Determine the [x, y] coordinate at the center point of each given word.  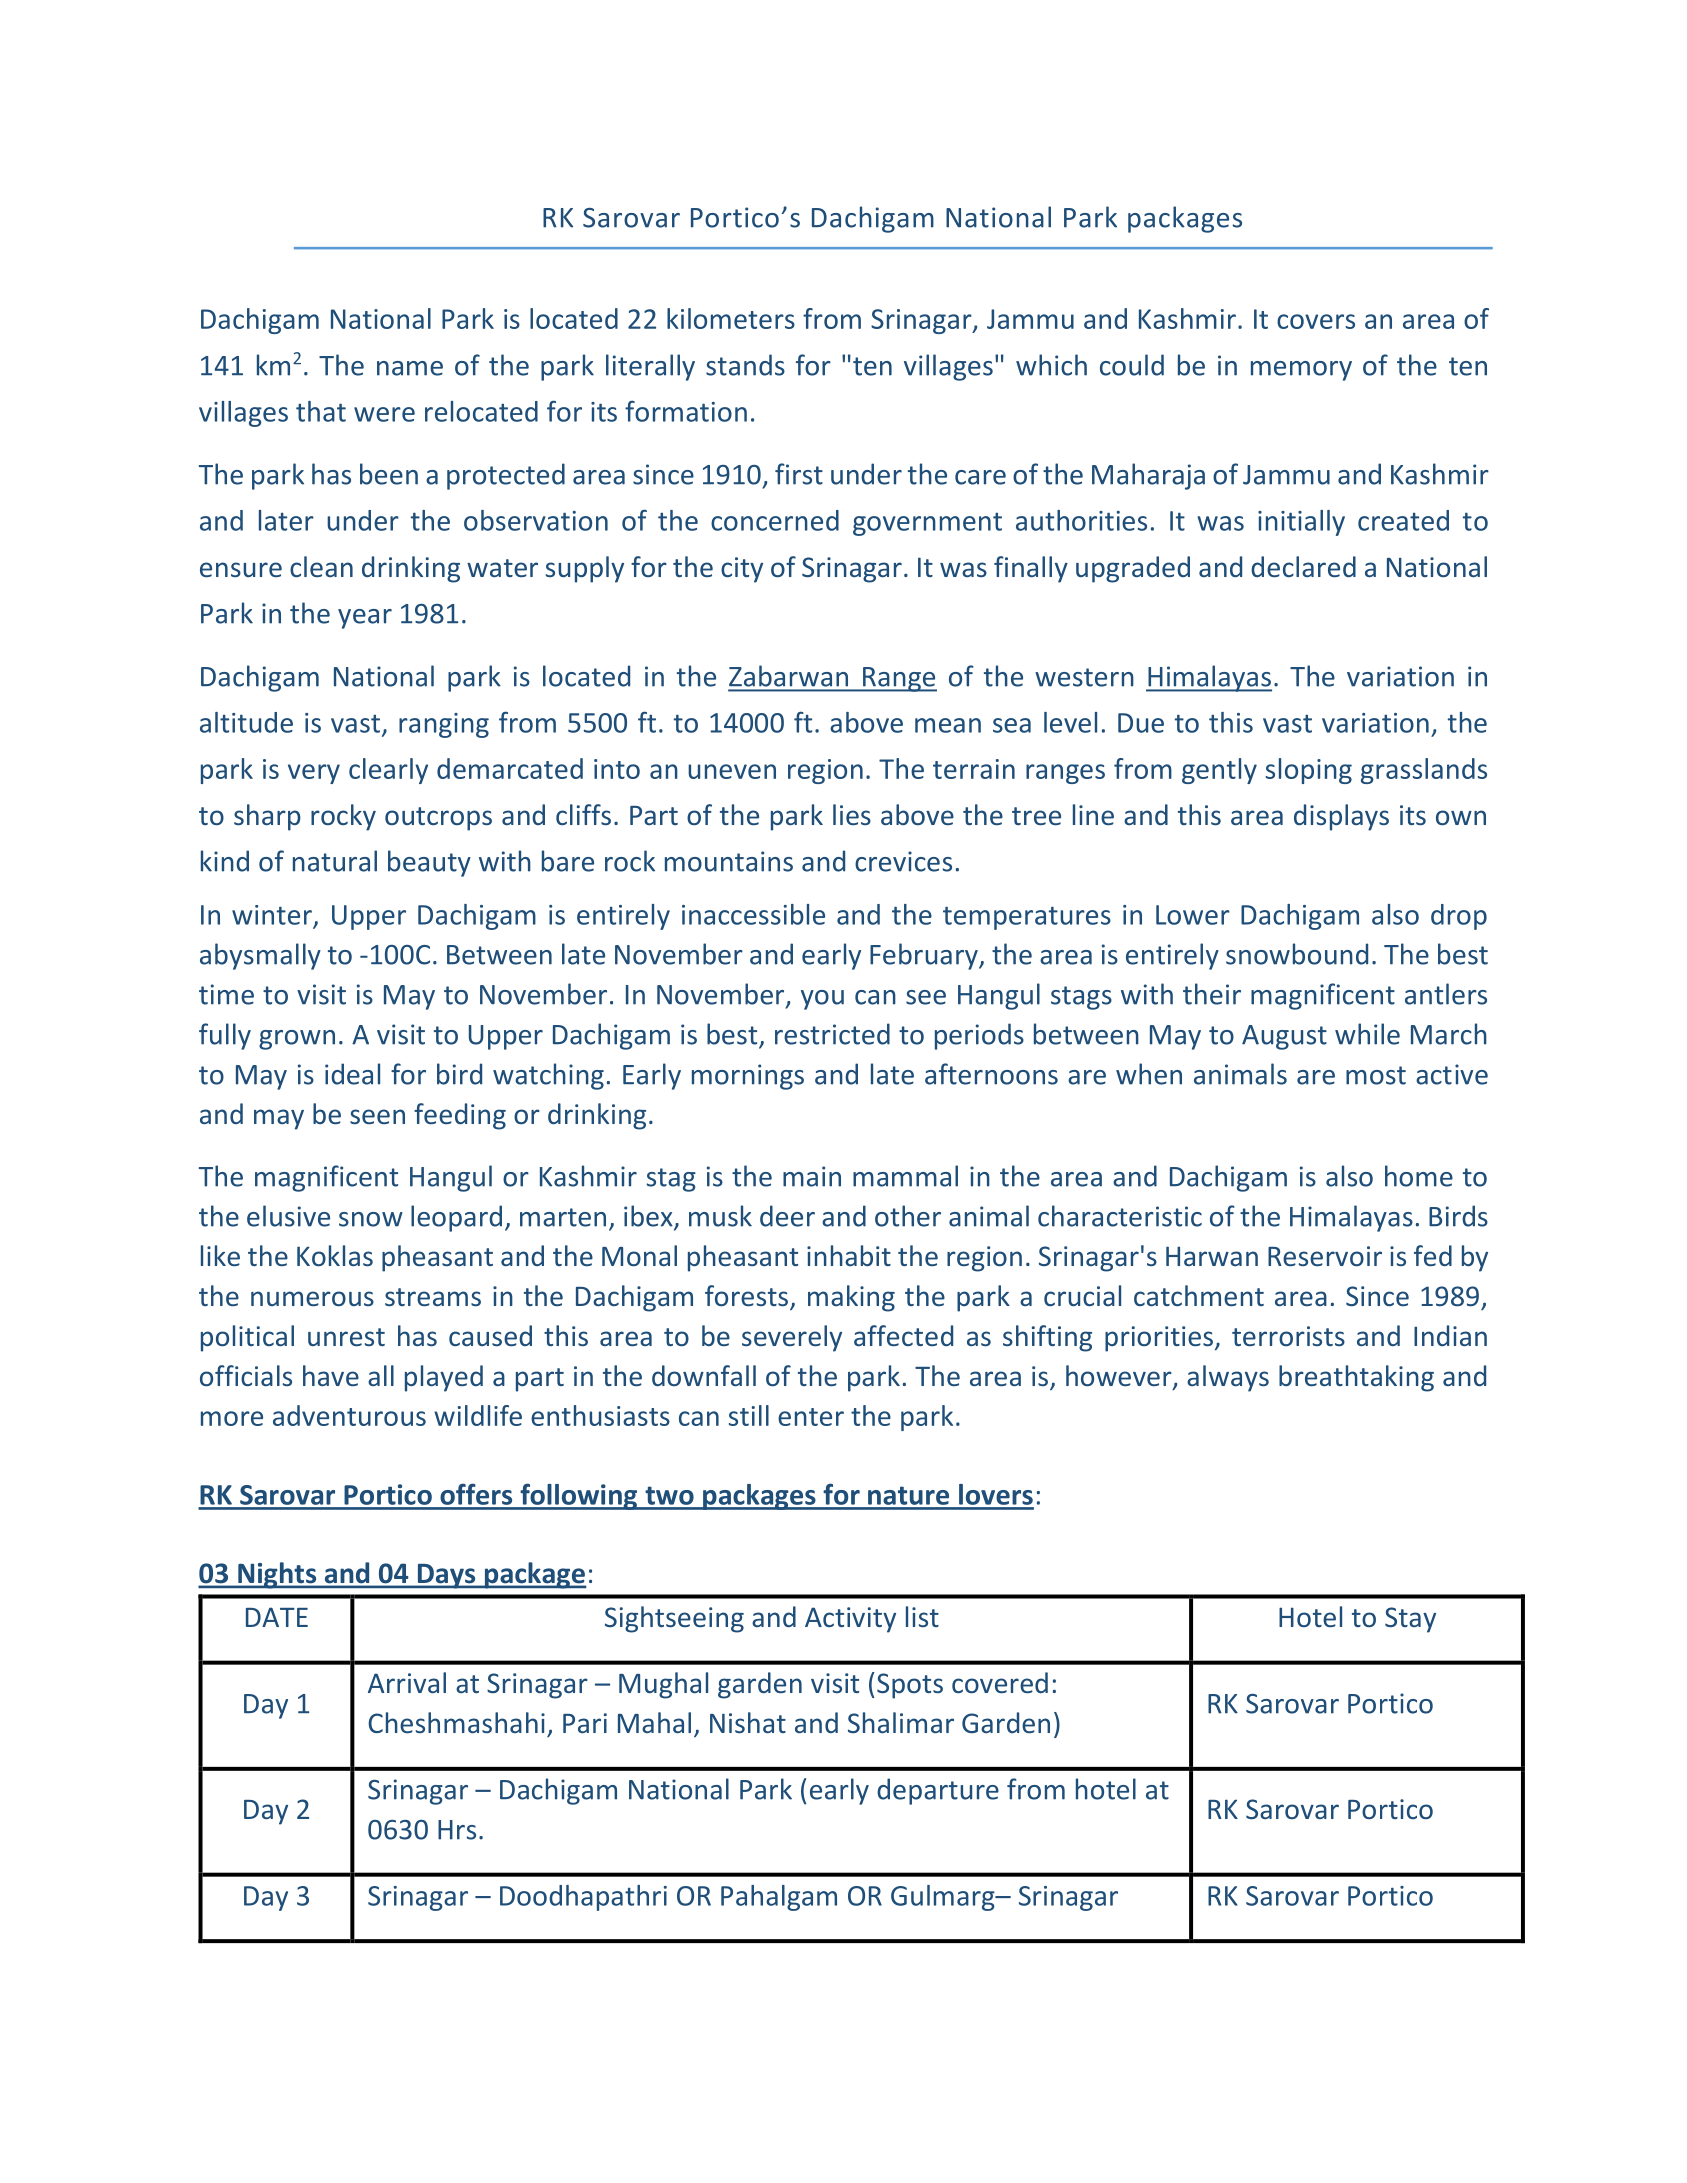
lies [852, 814]
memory [1301, 371]
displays [1341, 817]
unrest [346, 1337]
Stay [1410, 1620]
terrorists [1288, 1336]
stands [745, 365]
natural [335, 861]
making [851, 1298]
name [410, 368]
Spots [910, 1686]
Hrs [457, 1830]
